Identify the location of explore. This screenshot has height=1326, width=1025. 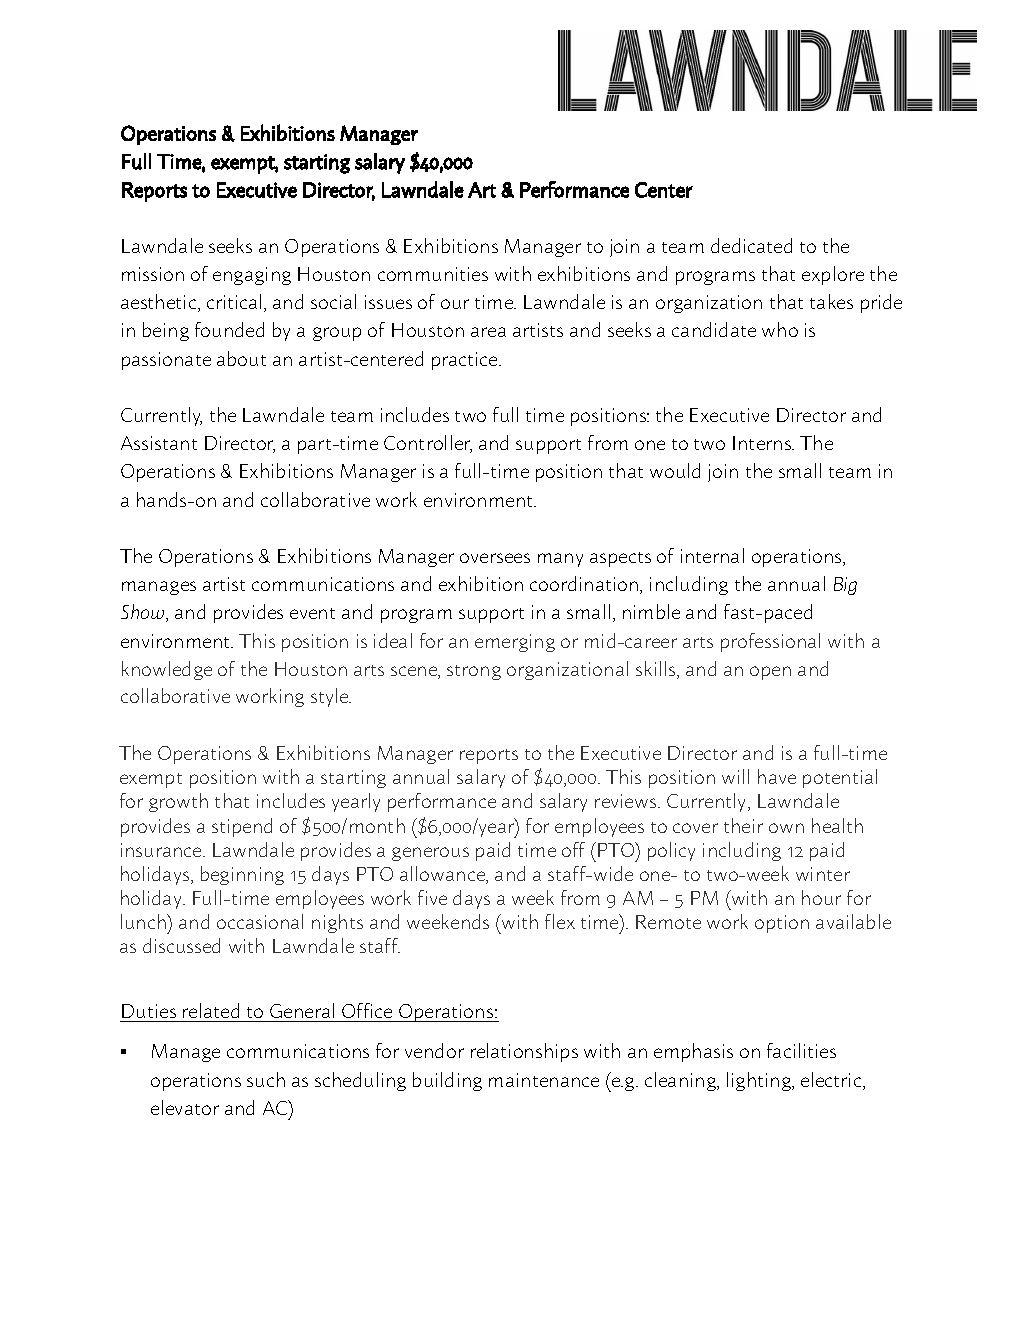
(833, 275).
